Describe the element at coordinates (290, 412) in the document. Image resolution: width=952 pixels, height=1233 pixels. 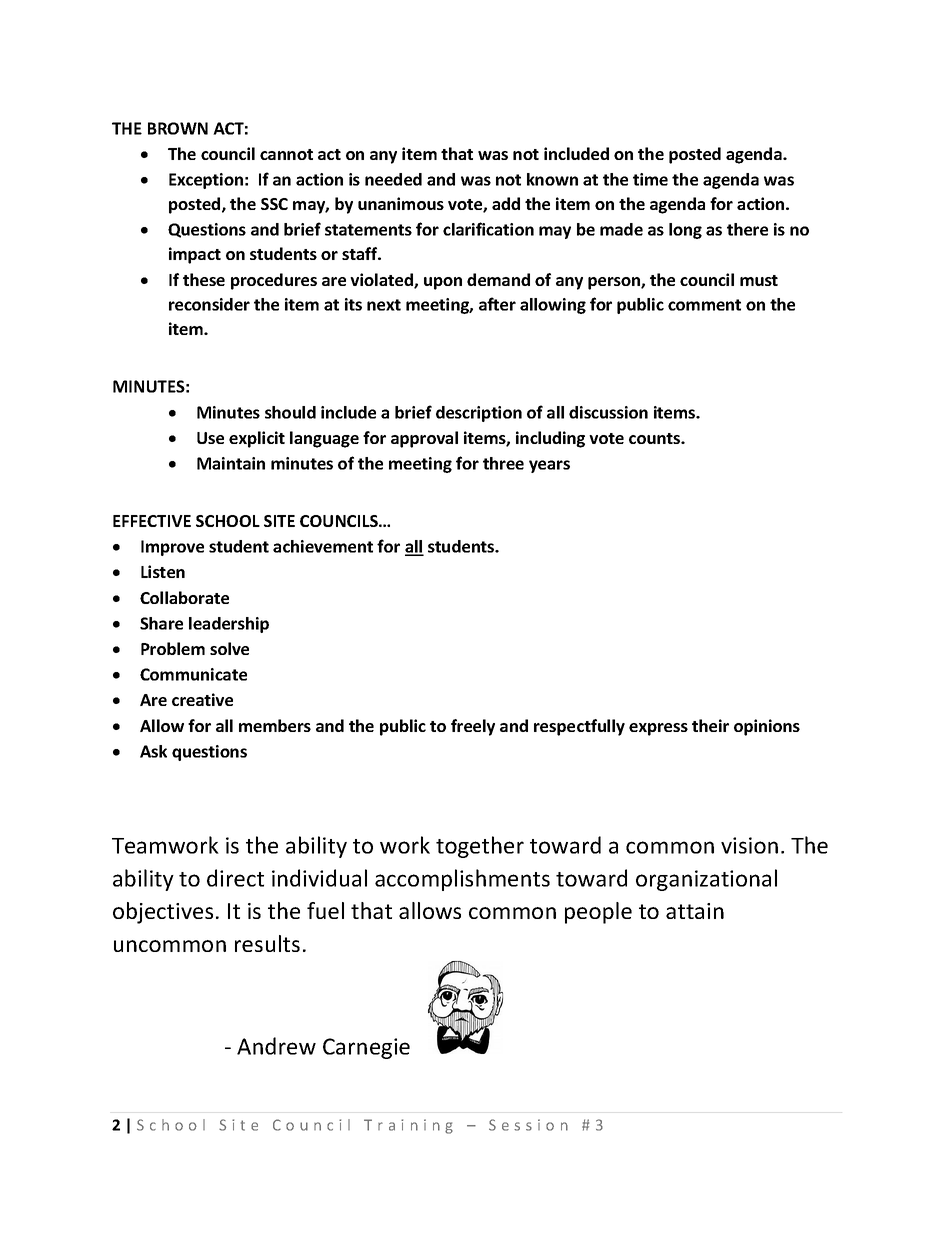
I see `should` at that location.
